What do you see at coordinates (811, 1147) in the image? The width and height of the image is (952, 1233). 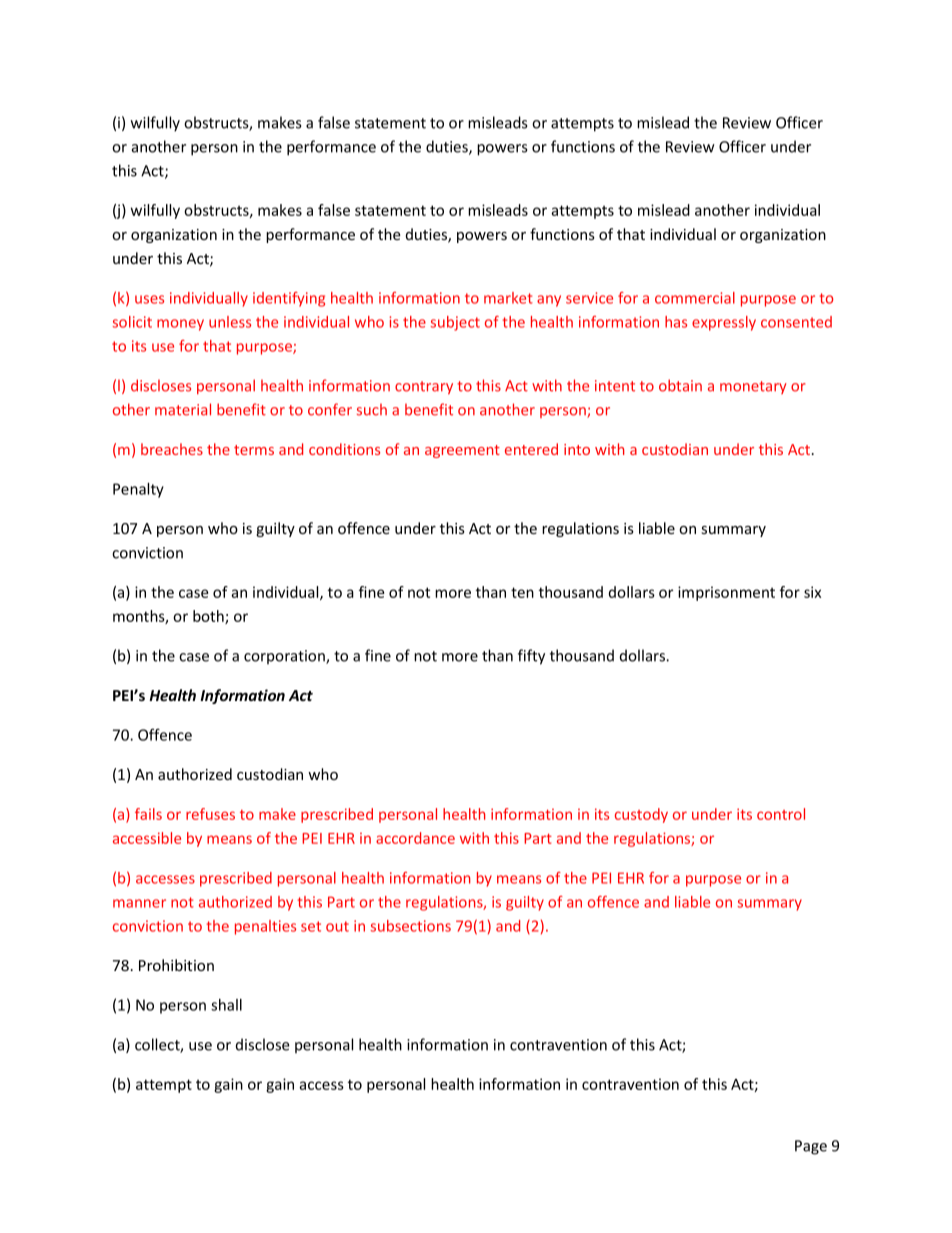 I see `Page` at bounding box center [811, 1147].
